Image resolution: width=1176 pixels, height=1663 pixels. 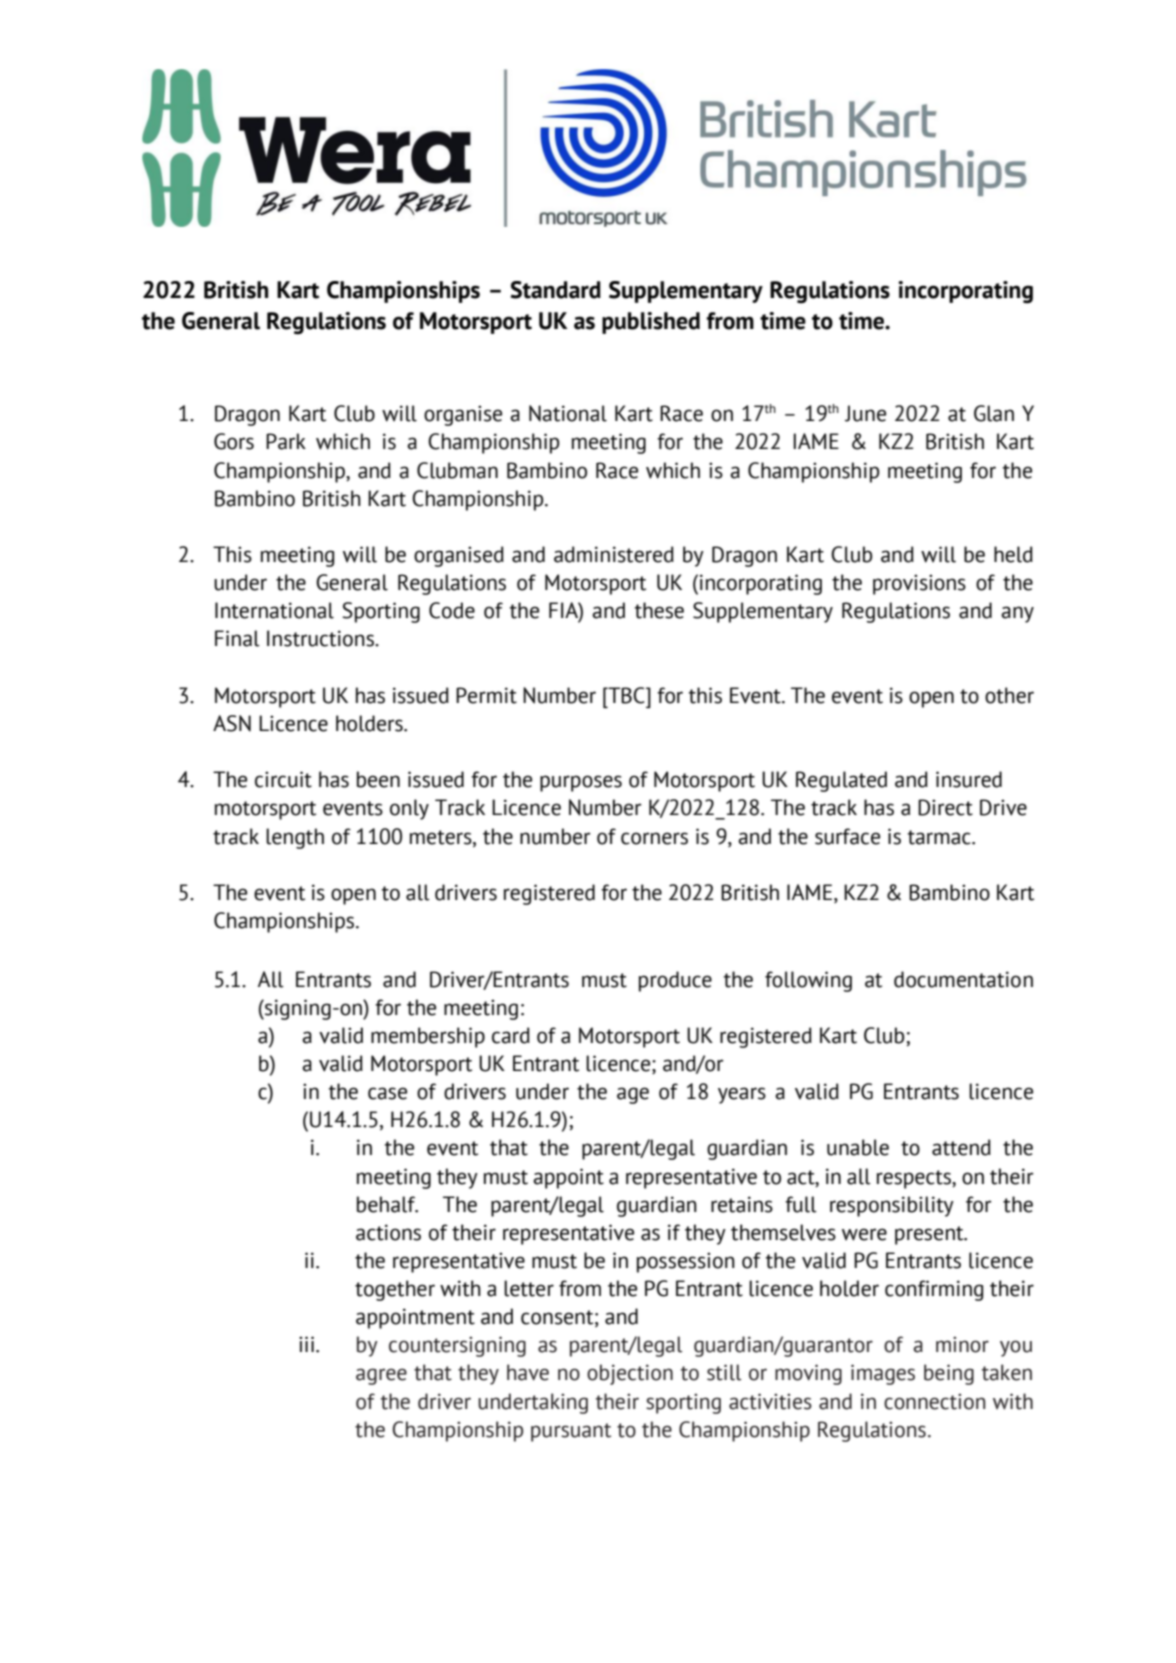 What do you see at coordinates (286, 441) in the screenshot?
I see `Park` at bounding box center [286, 441].
